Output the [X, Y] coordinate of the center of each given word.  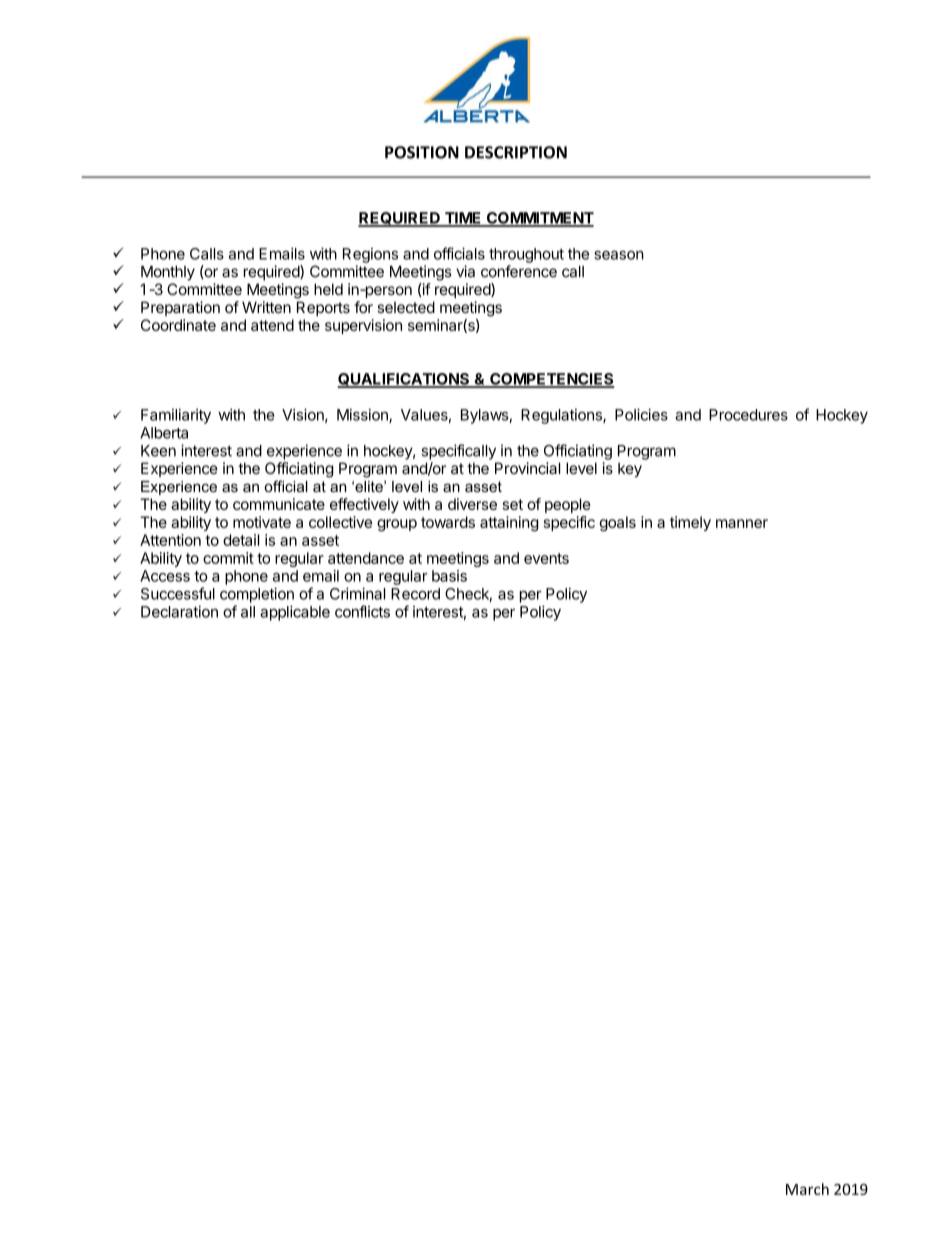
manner [742, 523]
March [807, 1189]
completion [257, 595]
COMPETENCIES [551, 380]
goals [617, 523]
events [546, 558]
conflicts [362, 611]
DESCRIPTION [516, 152]
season [619, 255]
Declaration [179, 612]
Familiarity [176, 416]
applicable [295, 613]
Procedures [748, 415]
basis [449, 576]
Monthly [168, 273]
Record [415, 594]
